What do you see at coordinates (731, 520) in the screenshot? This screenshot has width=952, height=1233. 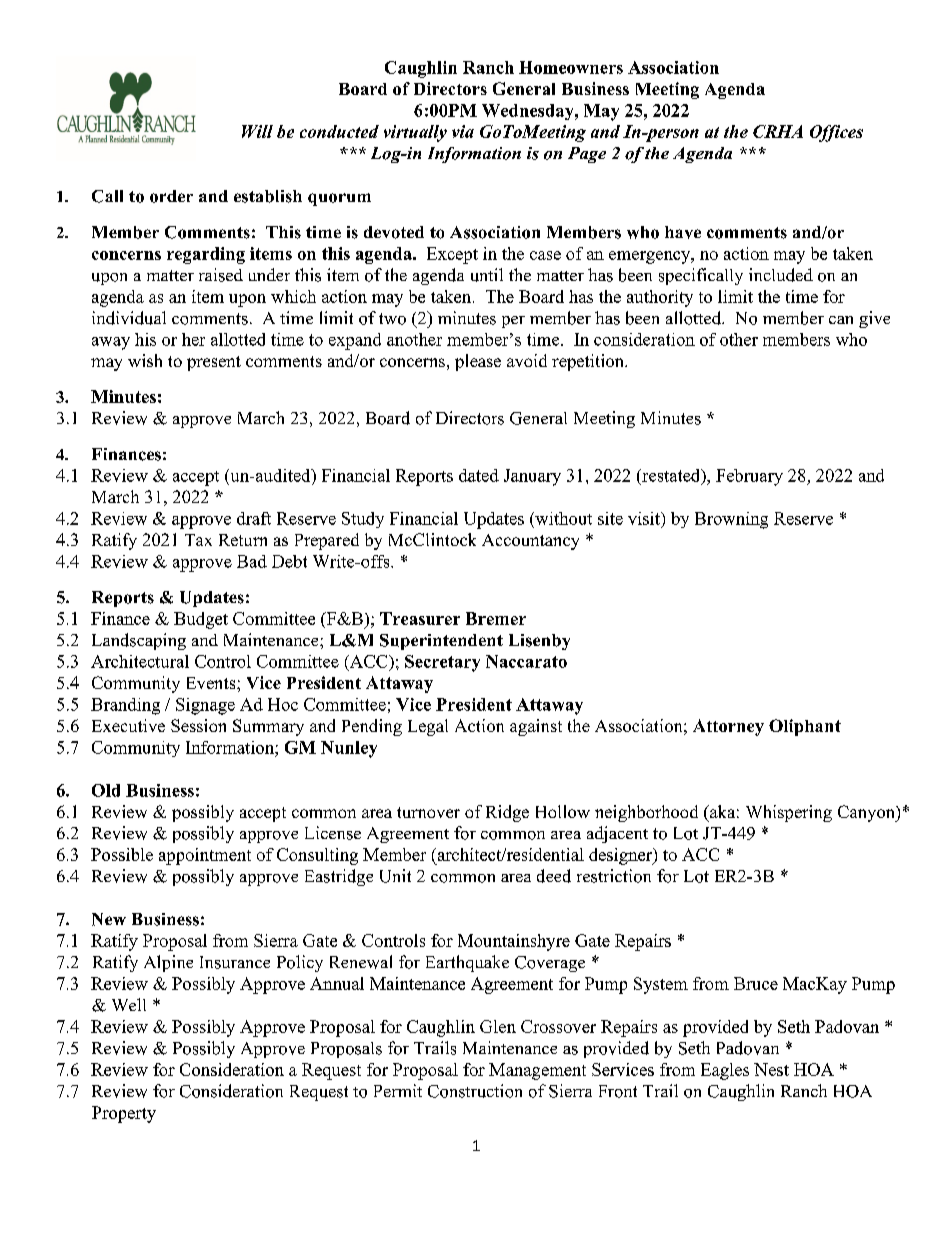 I see `Browning` at bounding box center [731, 520].
